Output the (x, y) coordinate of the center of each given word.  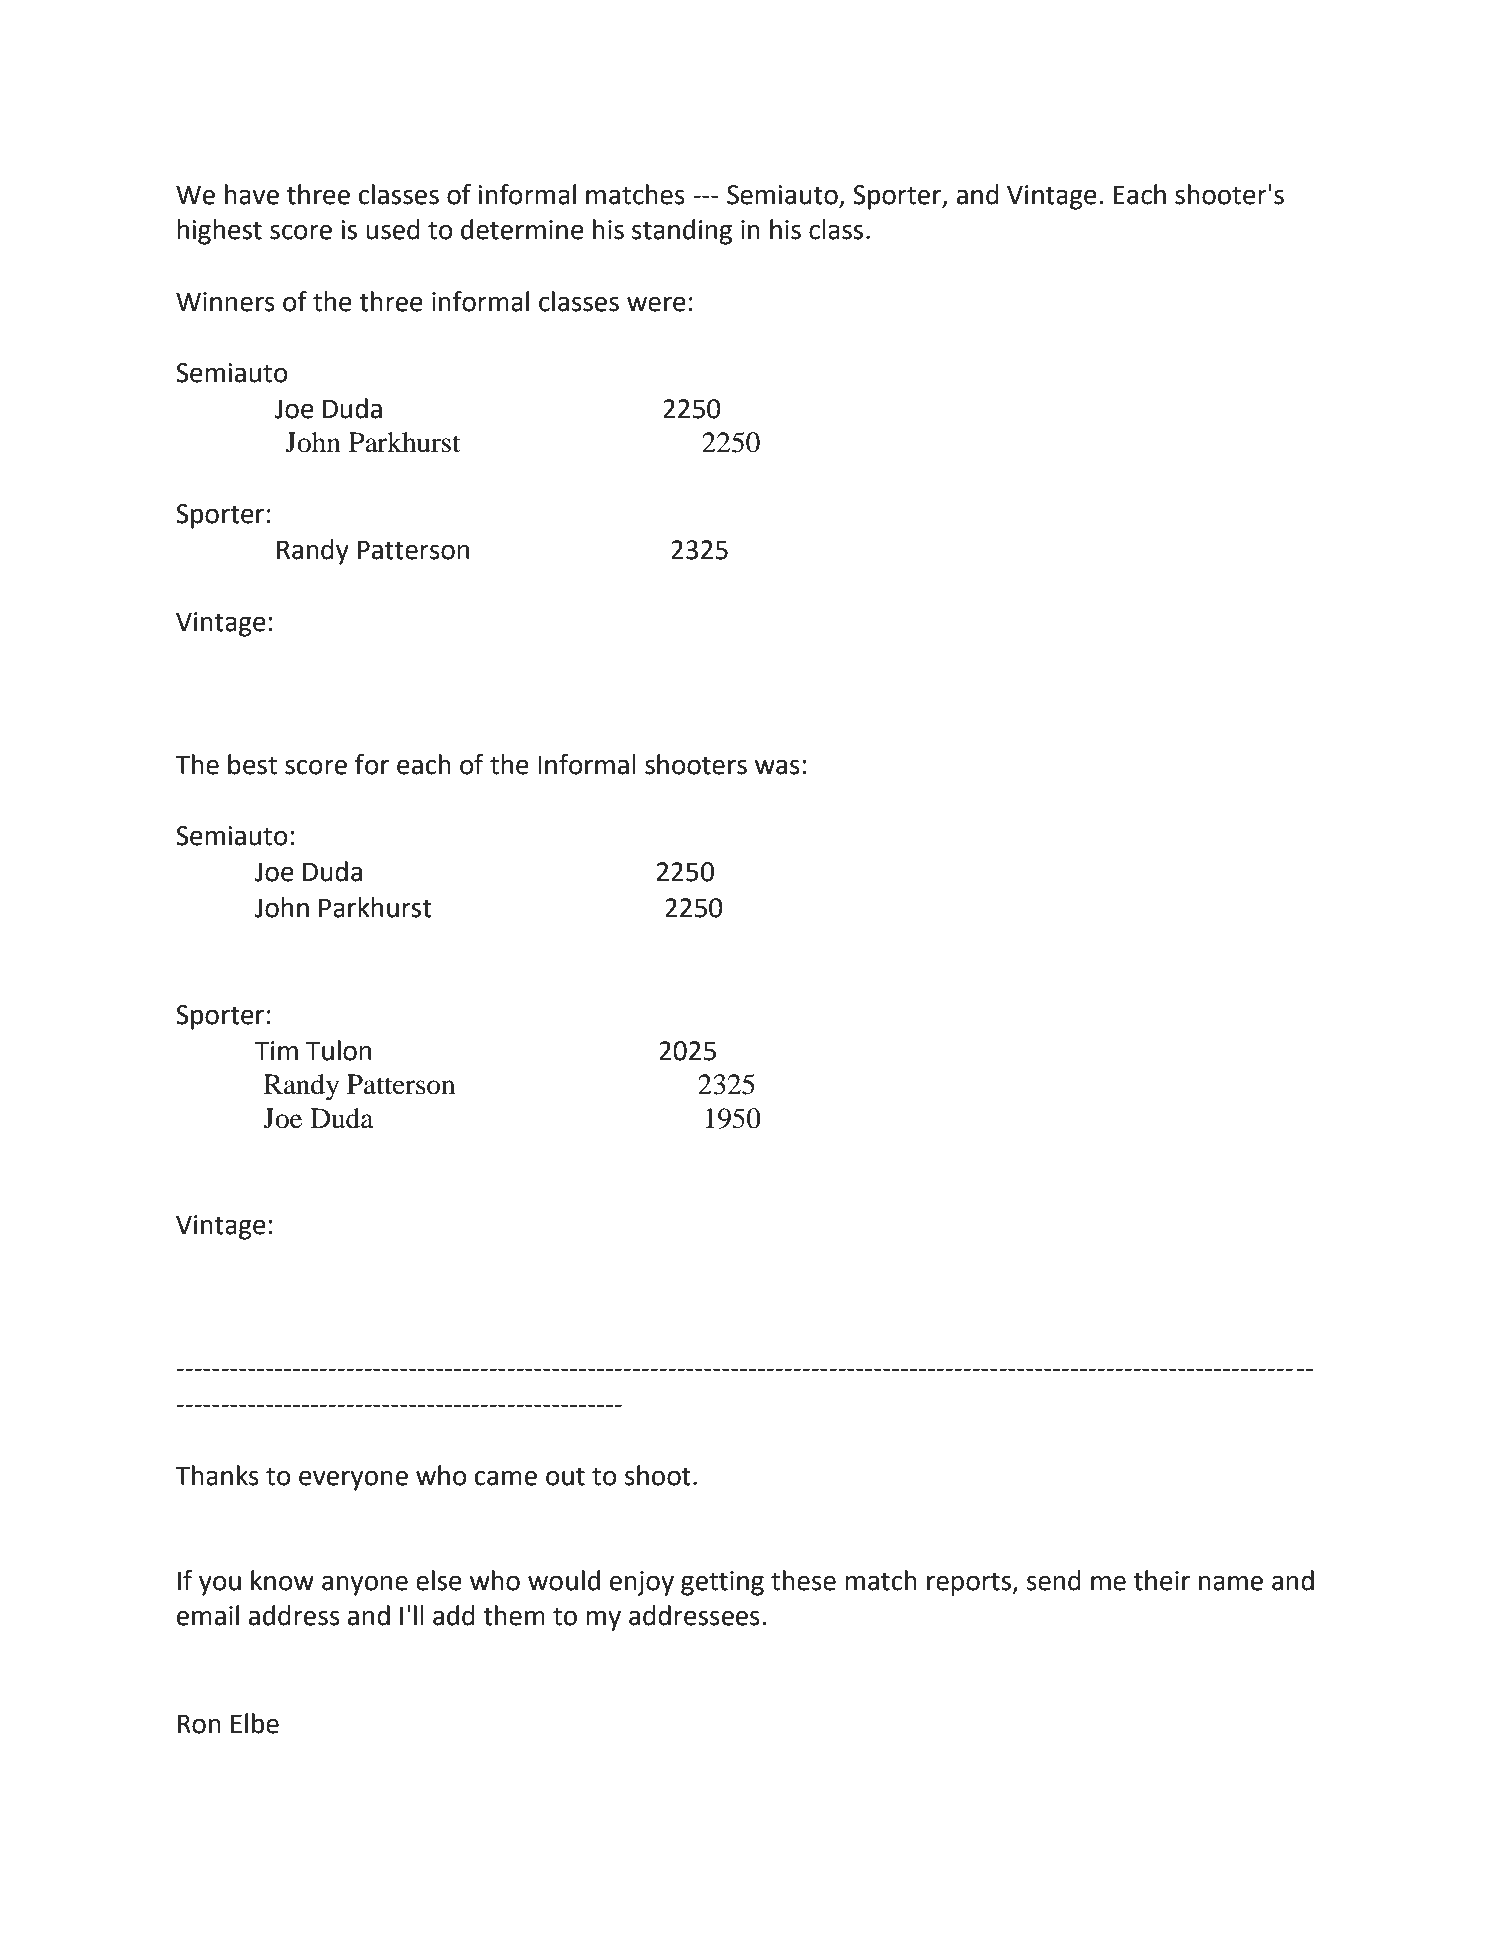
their (1162, 1580)
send (1054, 1580)
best (252, 764)
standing (682, 232)
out (565, 1476)
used (393, 229)
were (656, 304)
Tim (276, 1050)
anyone (365, 1585)
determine (522, 229)
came (506, 1478)
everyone (353, 1480)
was (777, 767)
